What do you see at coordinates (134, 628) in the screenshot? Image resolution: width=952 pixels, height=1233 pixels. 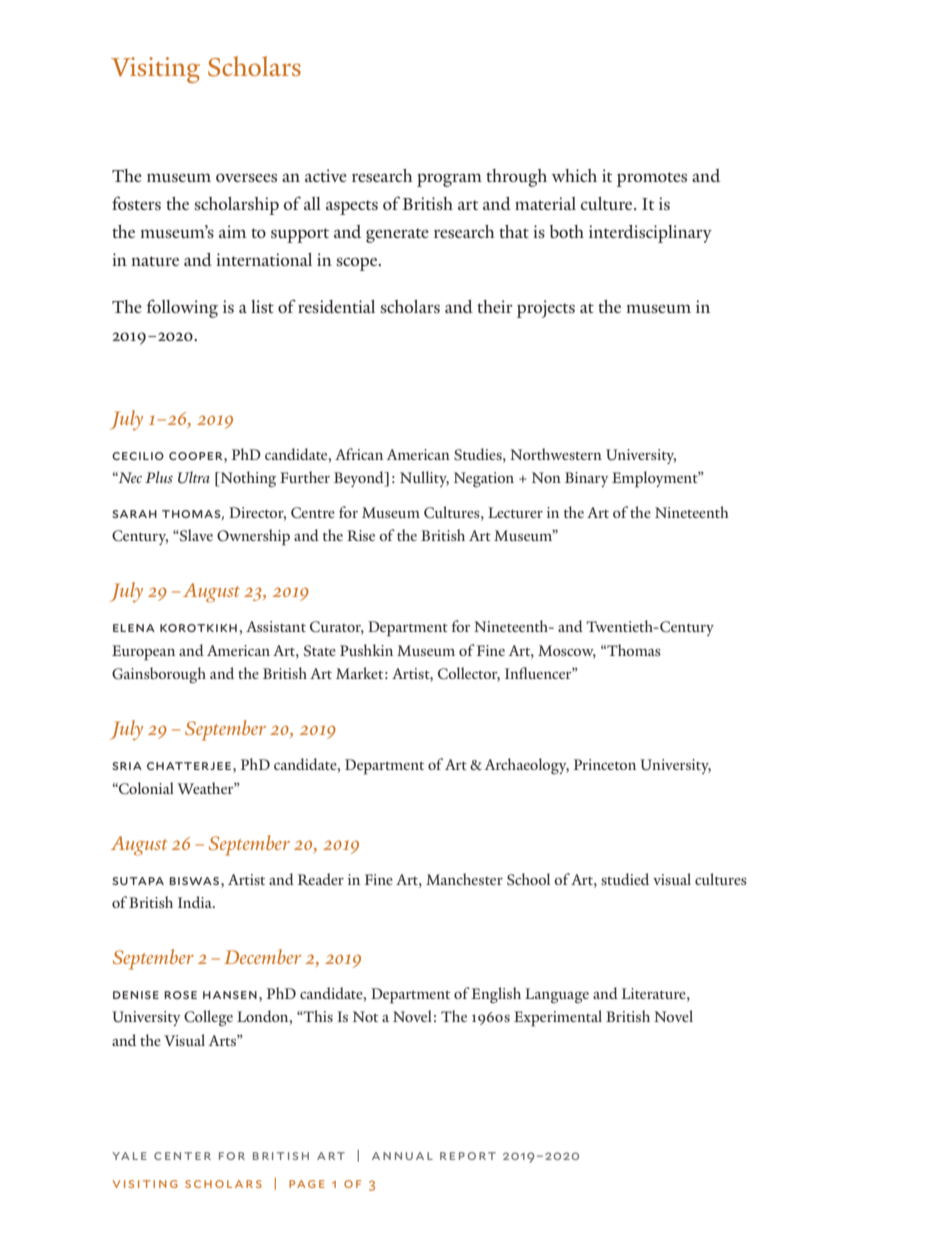 I see `elena` at bounding box center [134, 628].
